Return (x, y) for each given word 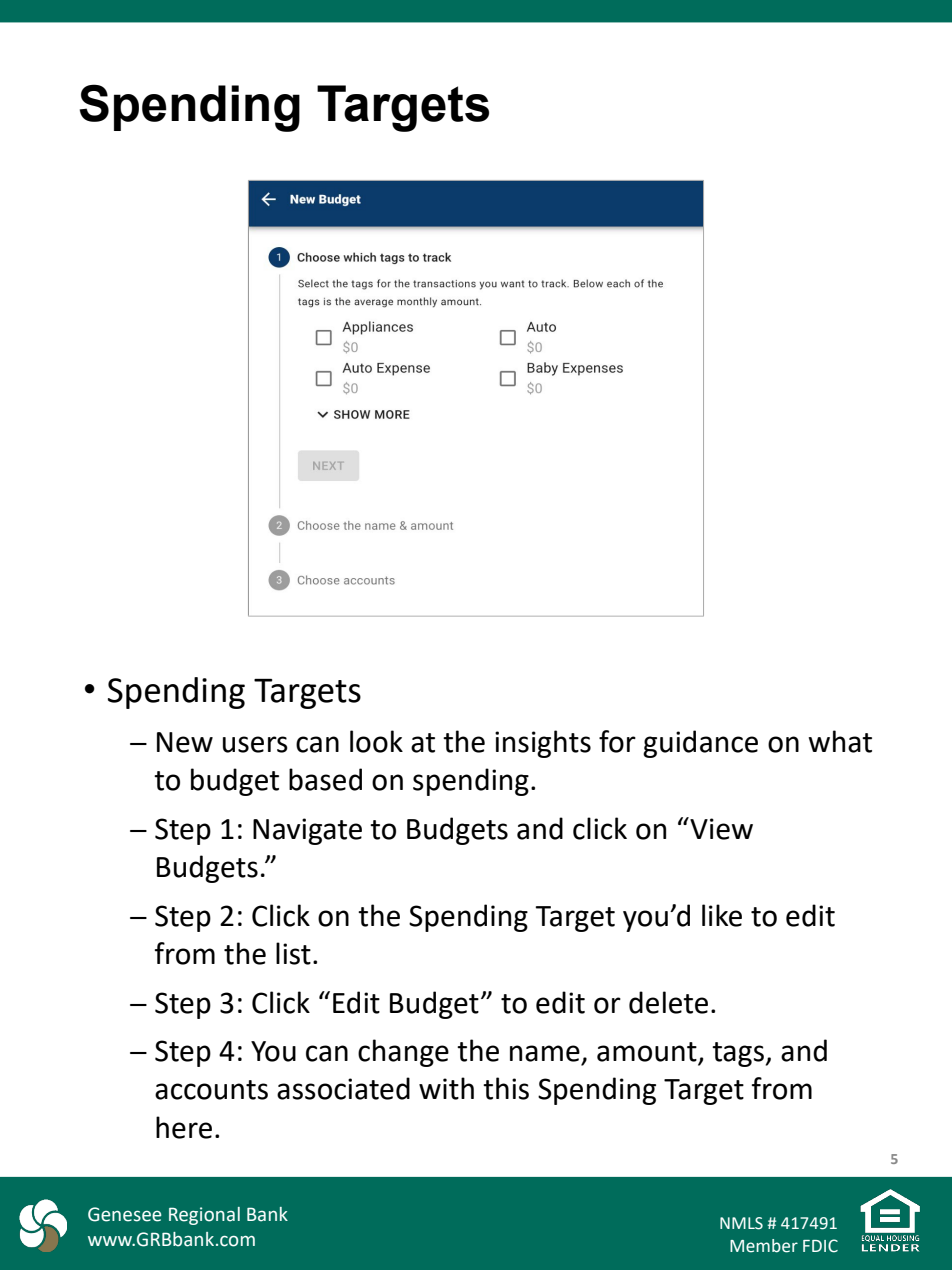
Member (764, 1246)
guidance (700, 744)
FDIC (820, 1246)
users (255, 744)
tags (738, 1054)
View (720, 828)
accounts (211, 1090)
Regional (204, 1216)
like (722, 915)
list (293, 953)
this (506, 1088)
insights (543, 744)
